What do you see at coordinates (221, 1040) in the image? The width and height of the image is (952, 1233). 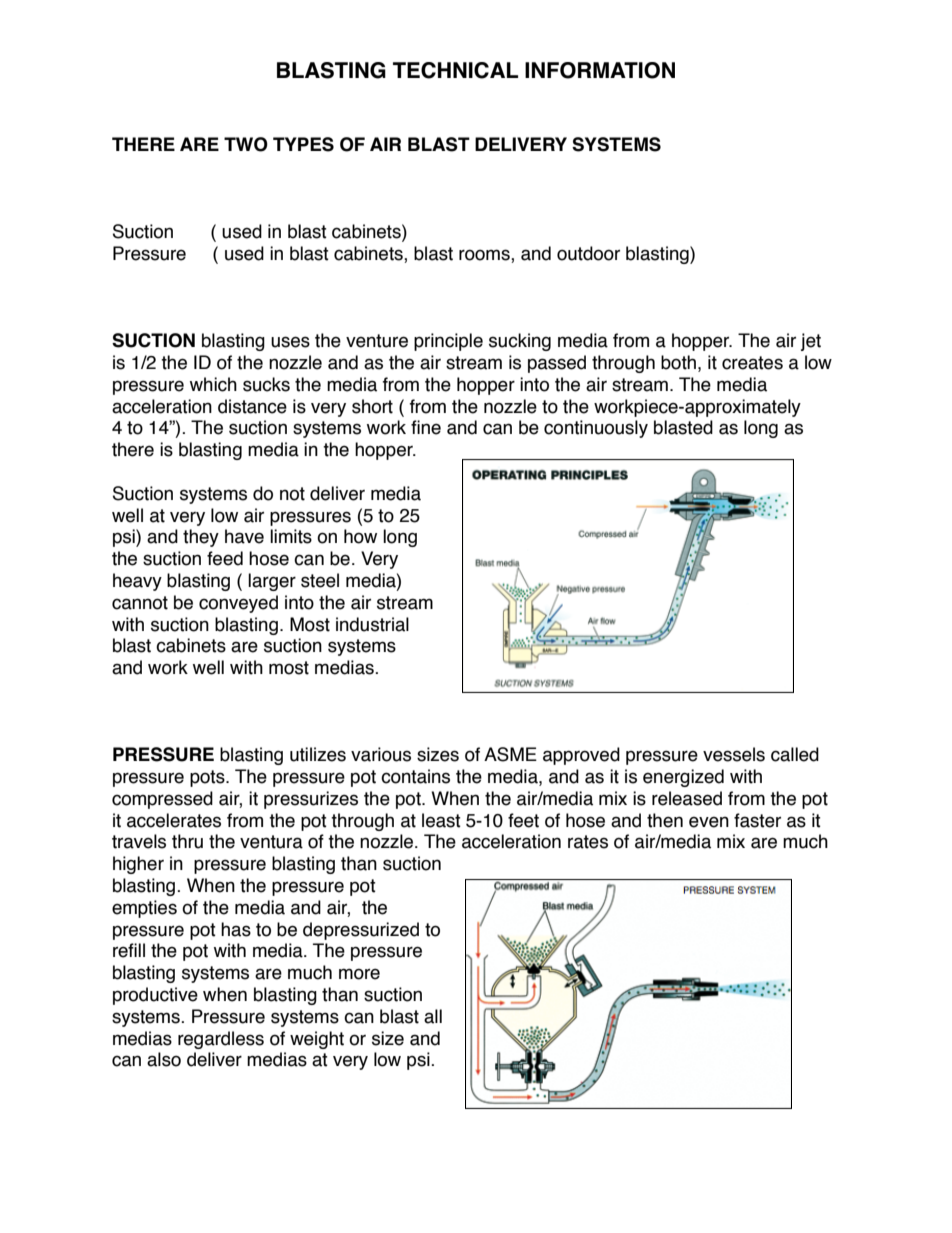 I see `regardless` at bounding box center [221, 1040].
